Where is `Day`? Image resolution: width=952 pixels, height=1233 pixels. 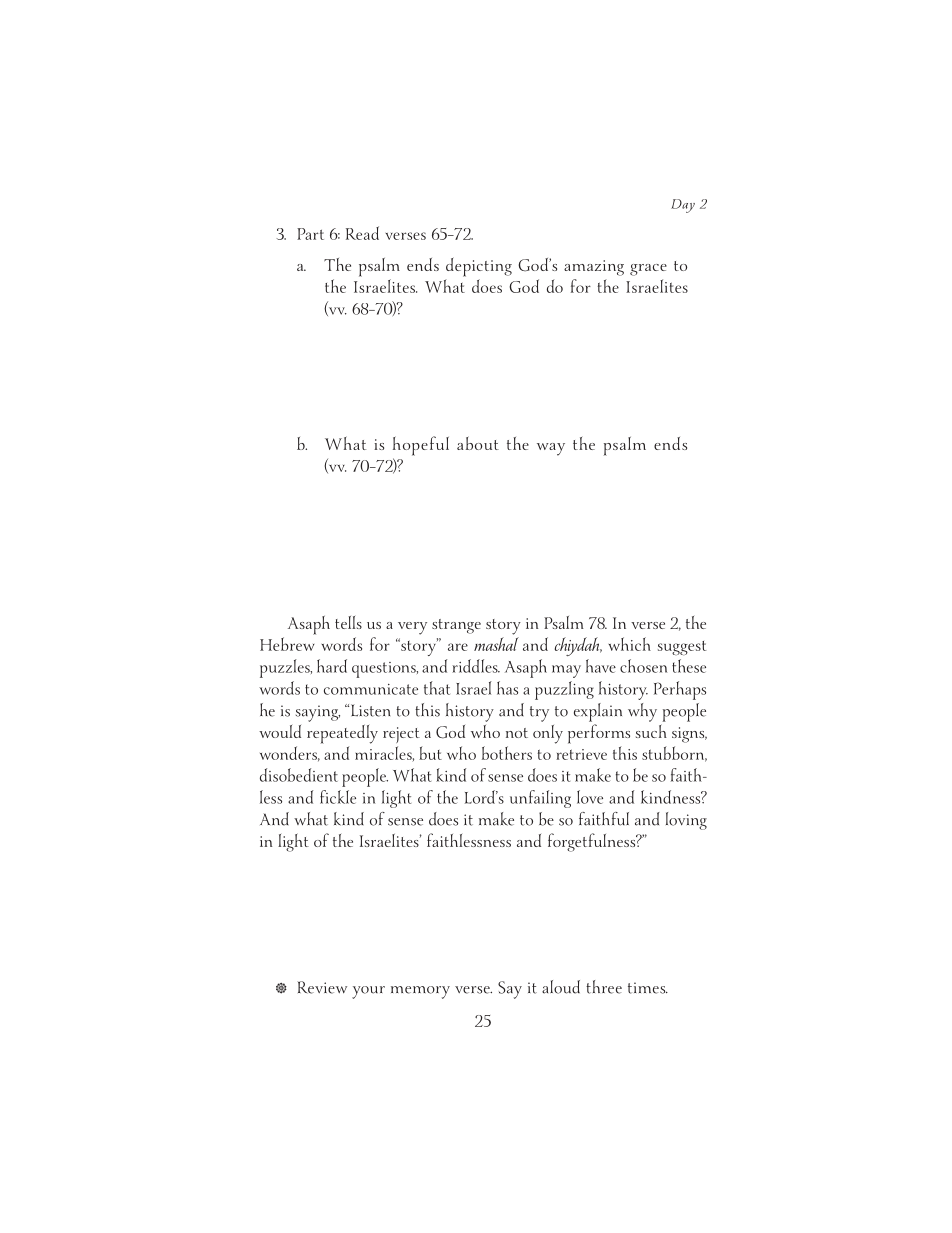
Day is located at coordinates (683, 206).
